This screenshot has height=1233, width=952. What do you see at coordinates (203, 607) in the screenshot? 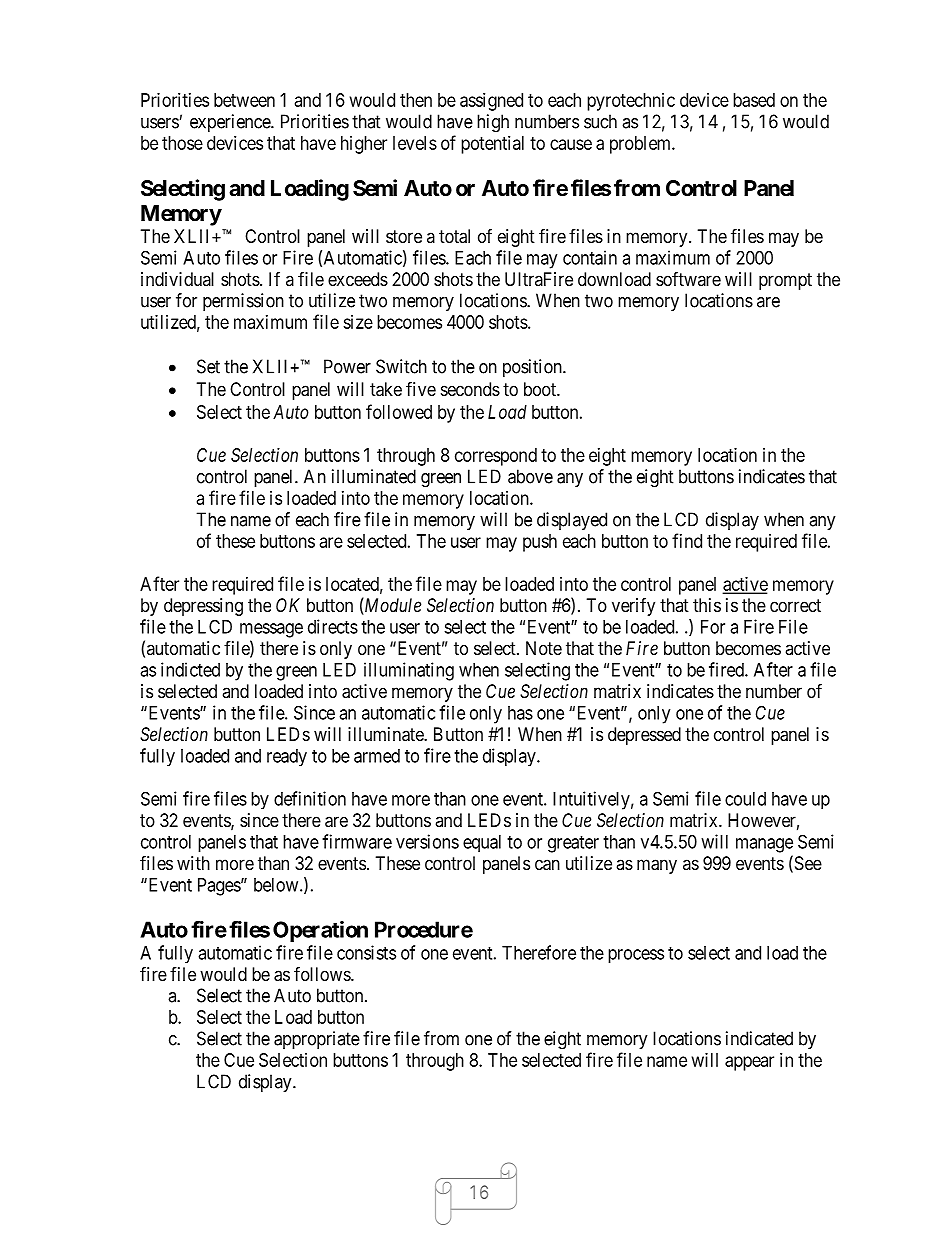
I see `depressing` at bounding box center [203, 607].
